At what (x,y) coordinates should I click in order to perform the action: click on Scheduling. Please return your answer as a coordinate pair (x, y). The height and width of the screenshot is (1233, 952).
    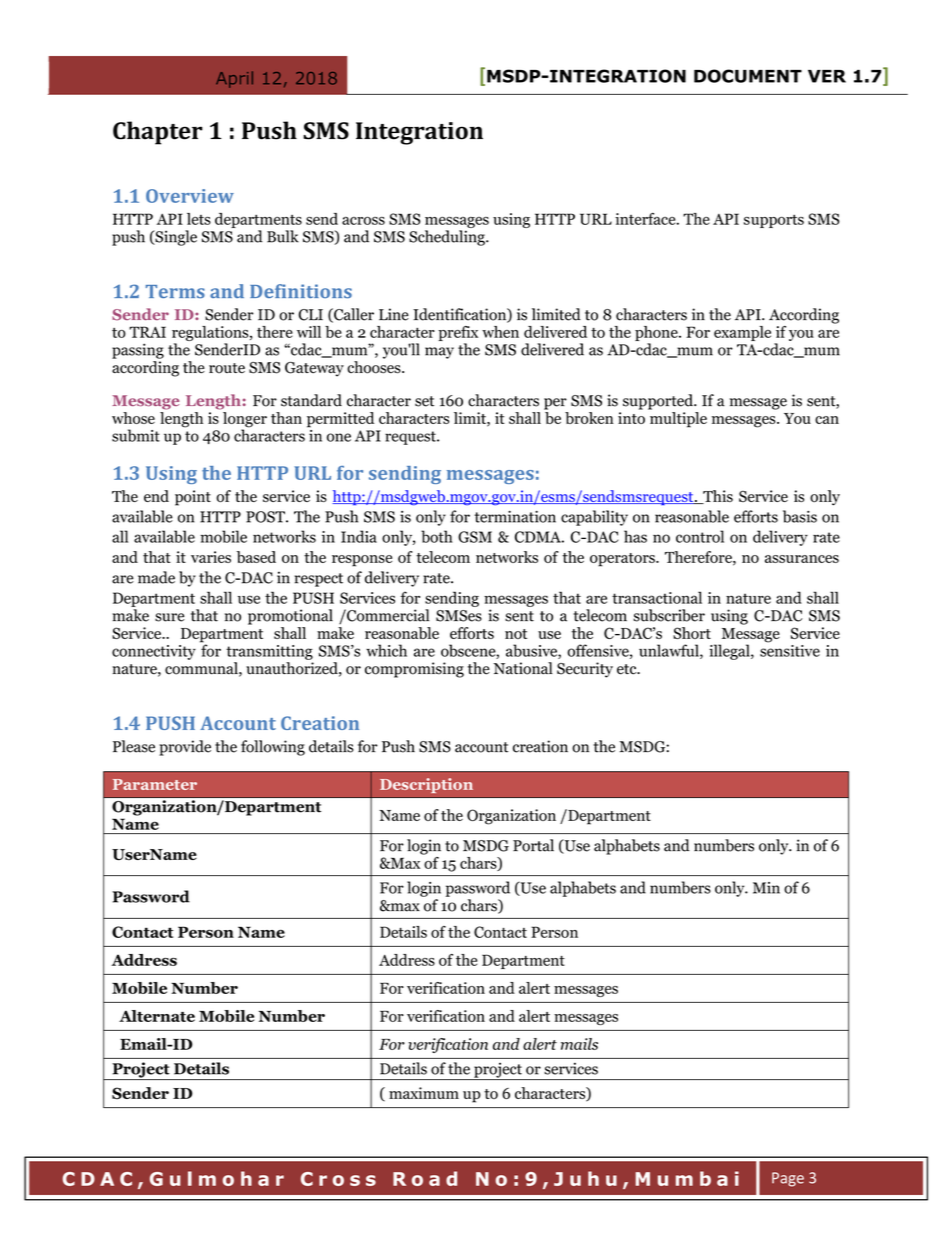
    Looking at the image, I should click on (448, 238).
